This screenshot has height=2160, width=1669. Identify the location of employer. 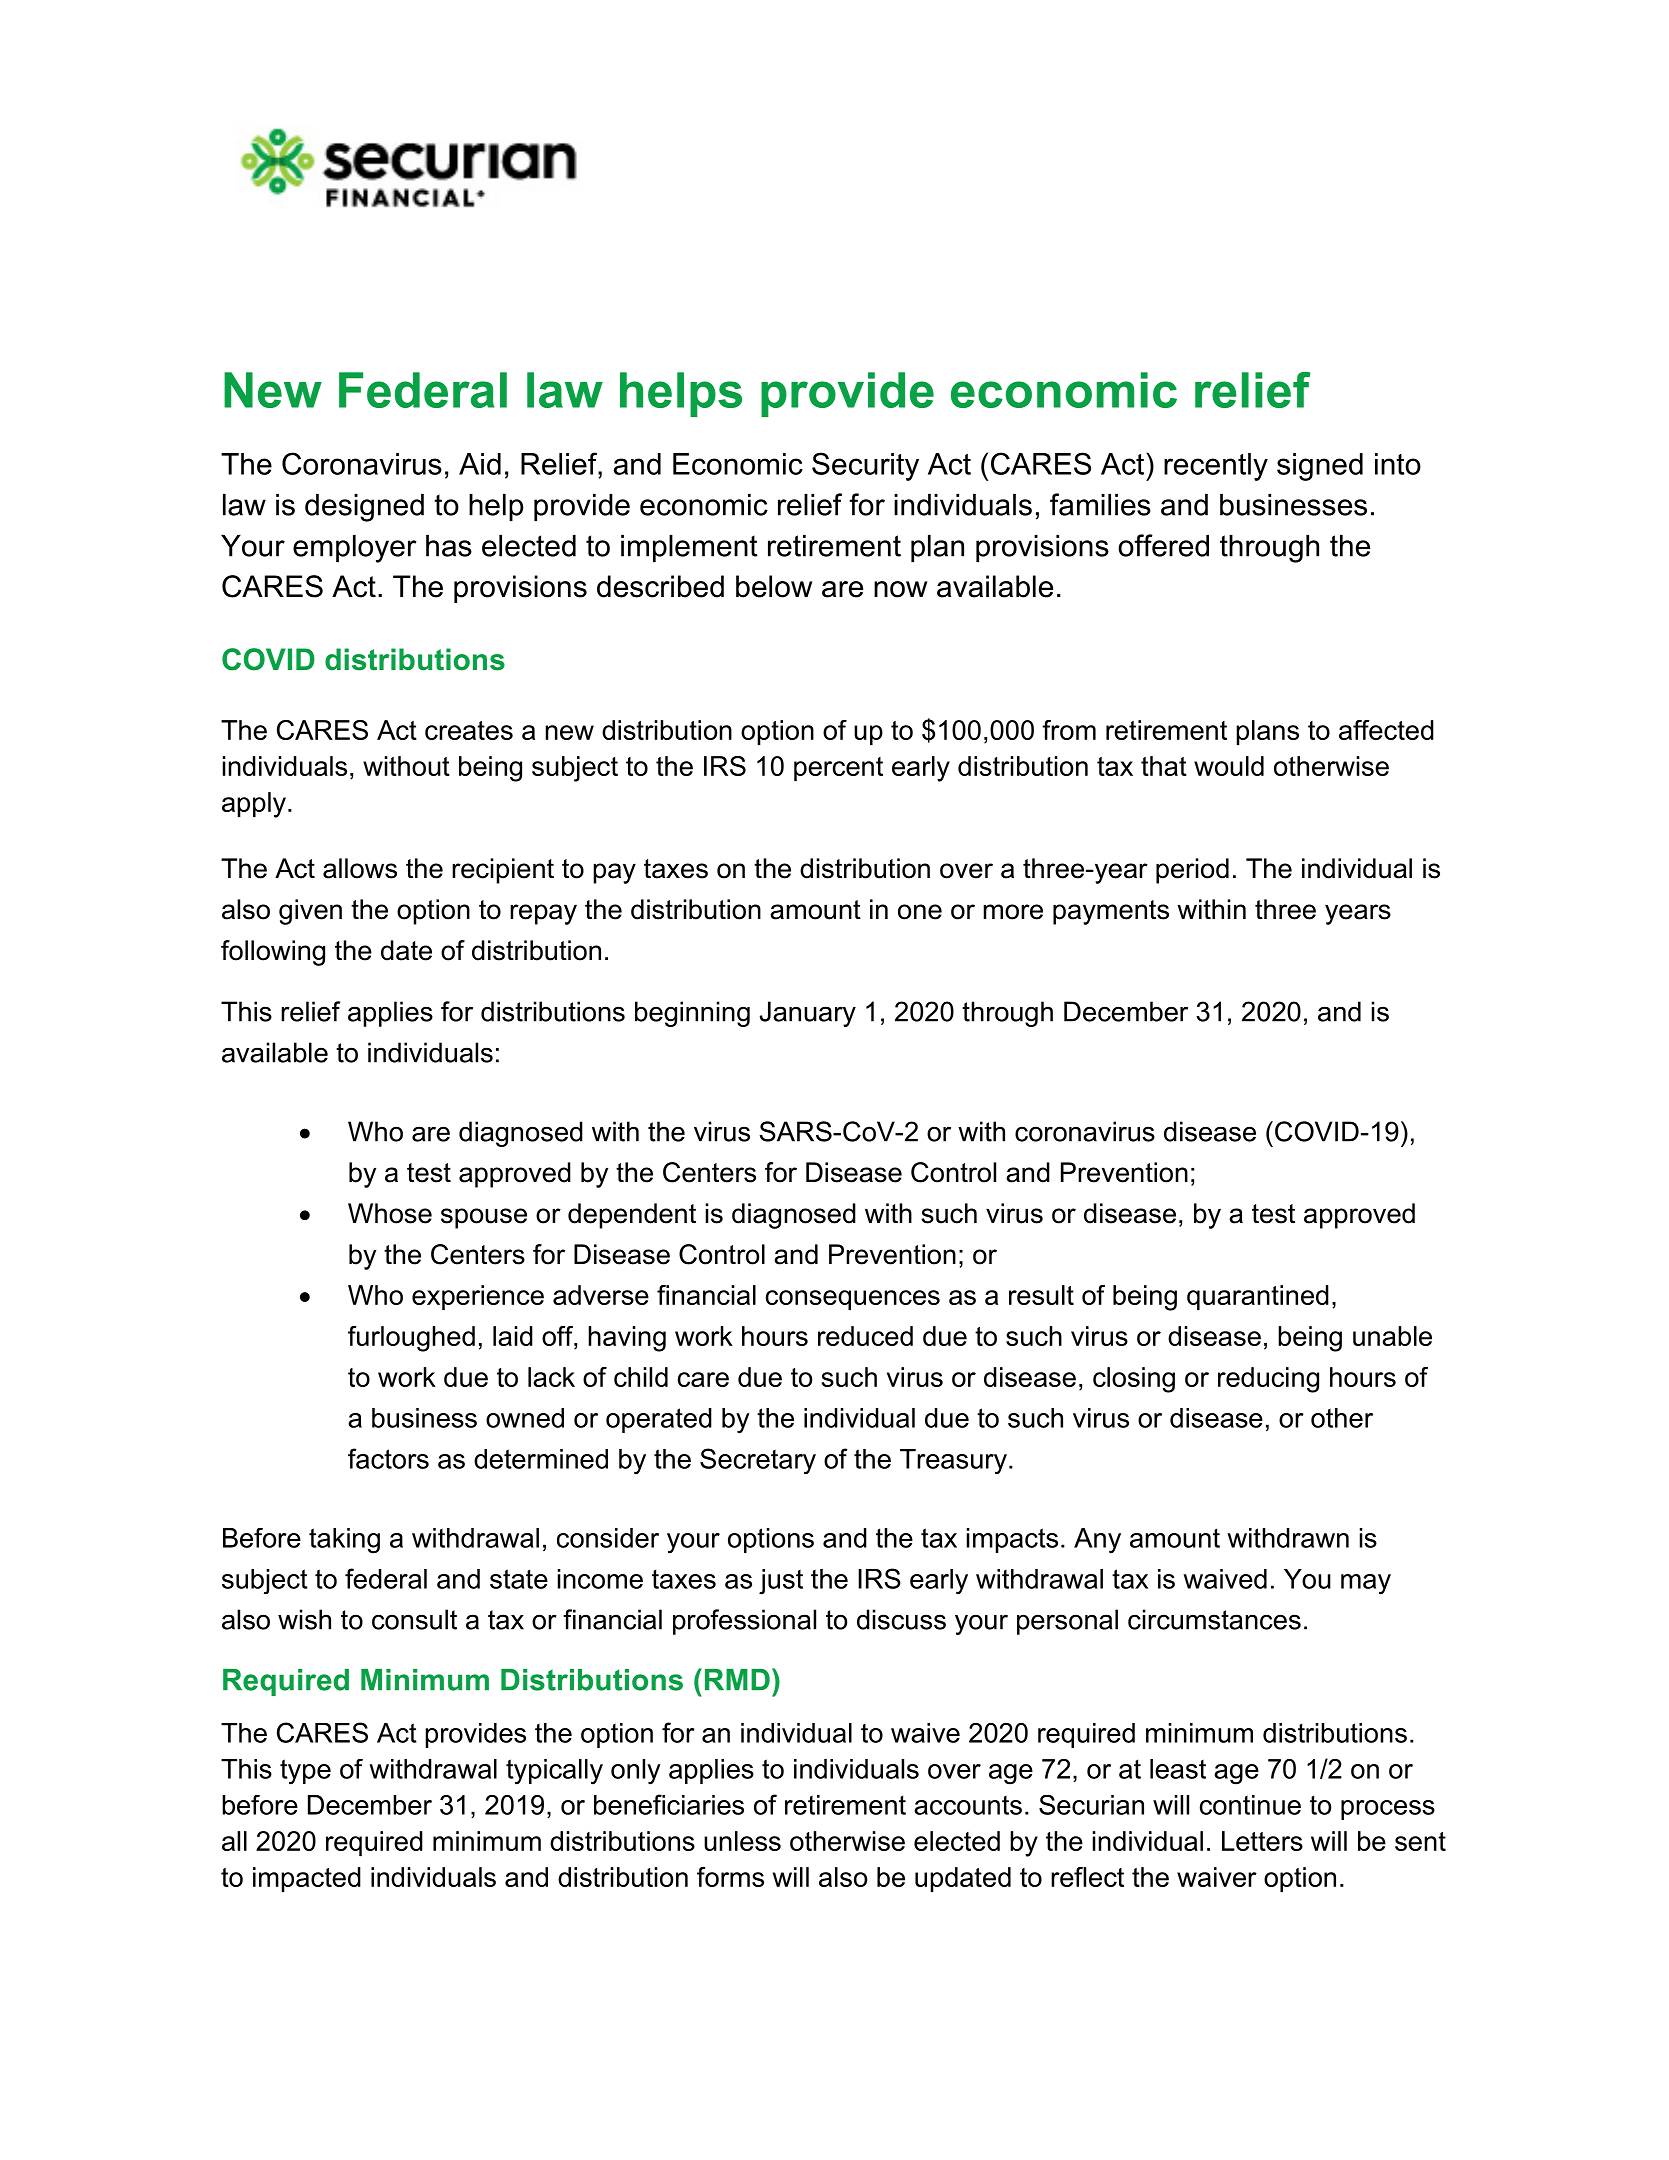
(355, 549).
